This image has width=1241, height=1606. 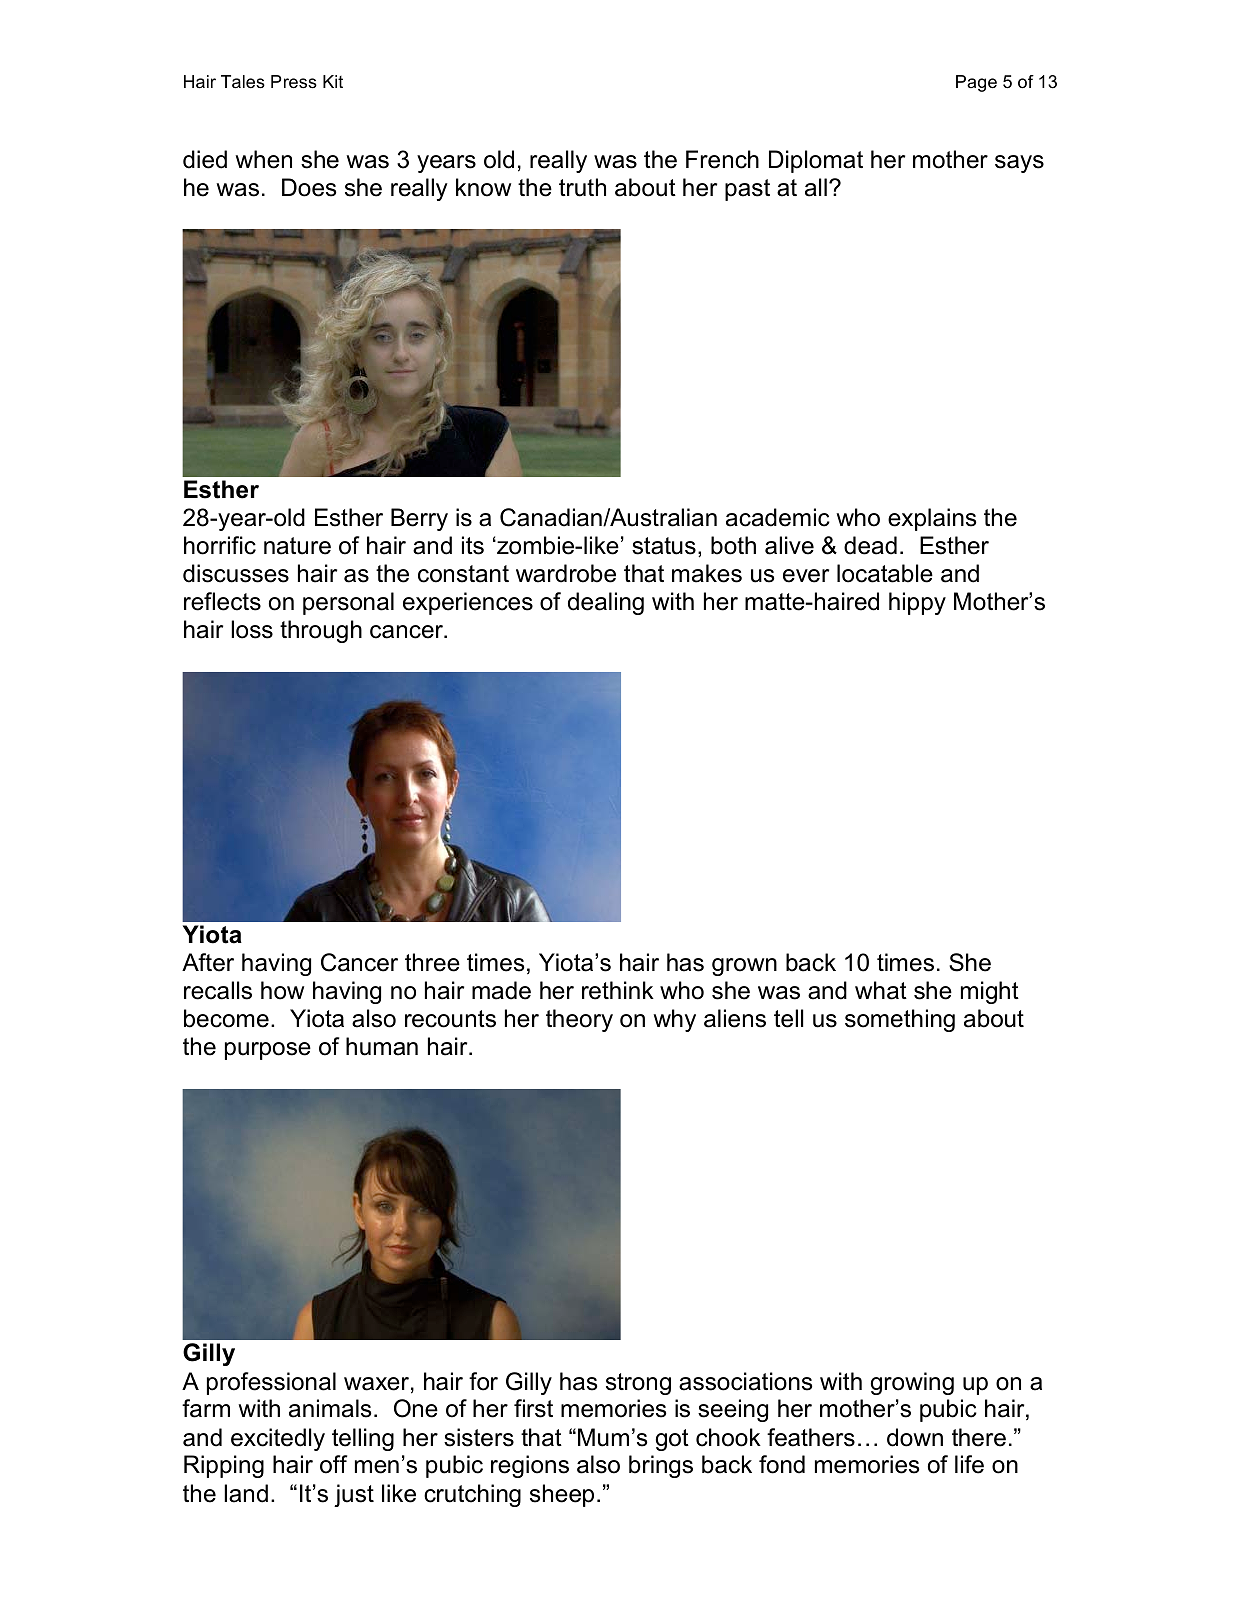 What do you see at coordinates (915, 1437) in the image?
I see `down` at bounding box center [915, 1437].
